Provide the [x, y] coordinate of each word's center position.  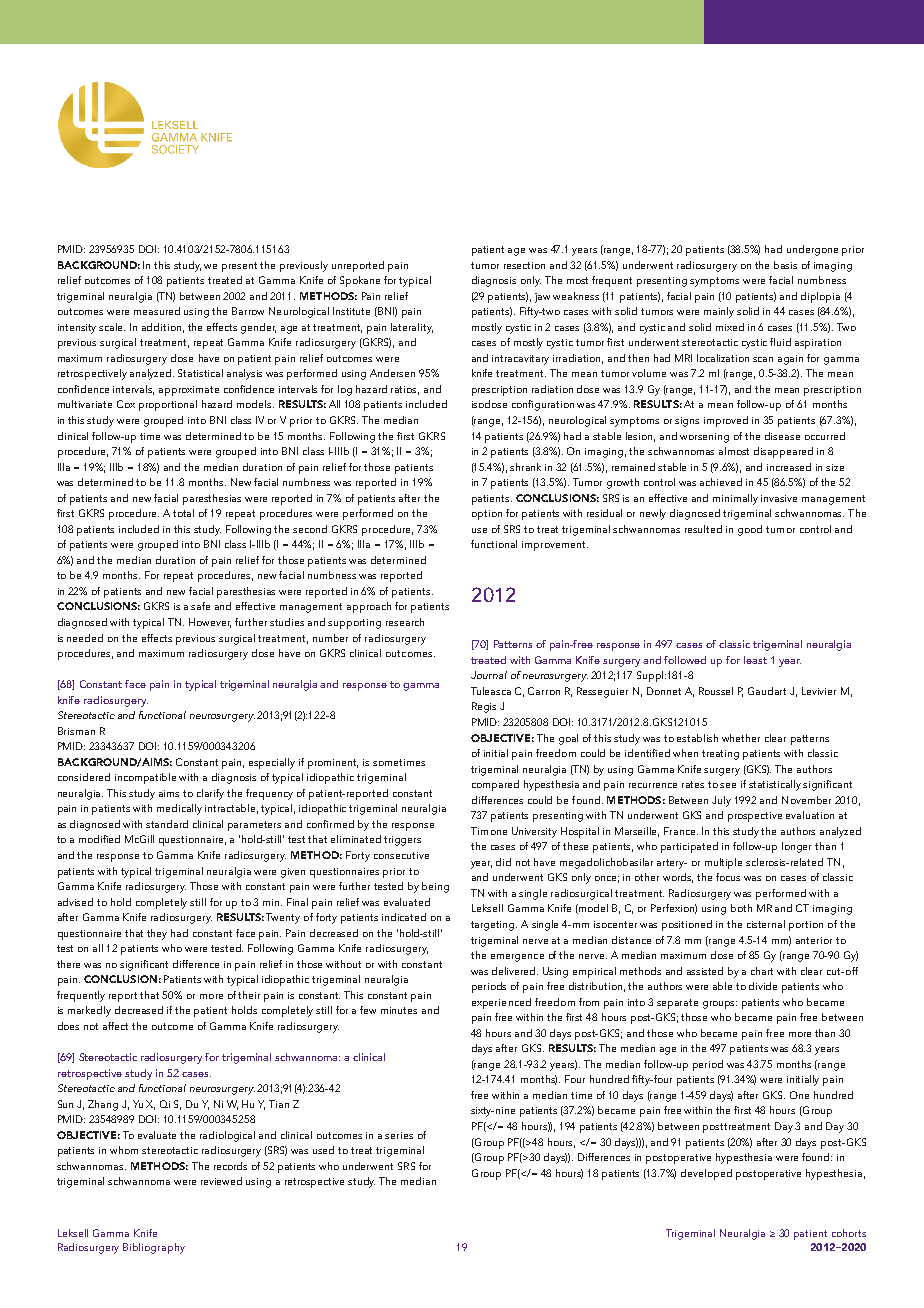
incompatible [145, 778]
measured [157, 311]
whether [741, 738]
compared [495, 785]
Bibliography [154, 1248]
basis [785, 265]
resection [524, 265]
